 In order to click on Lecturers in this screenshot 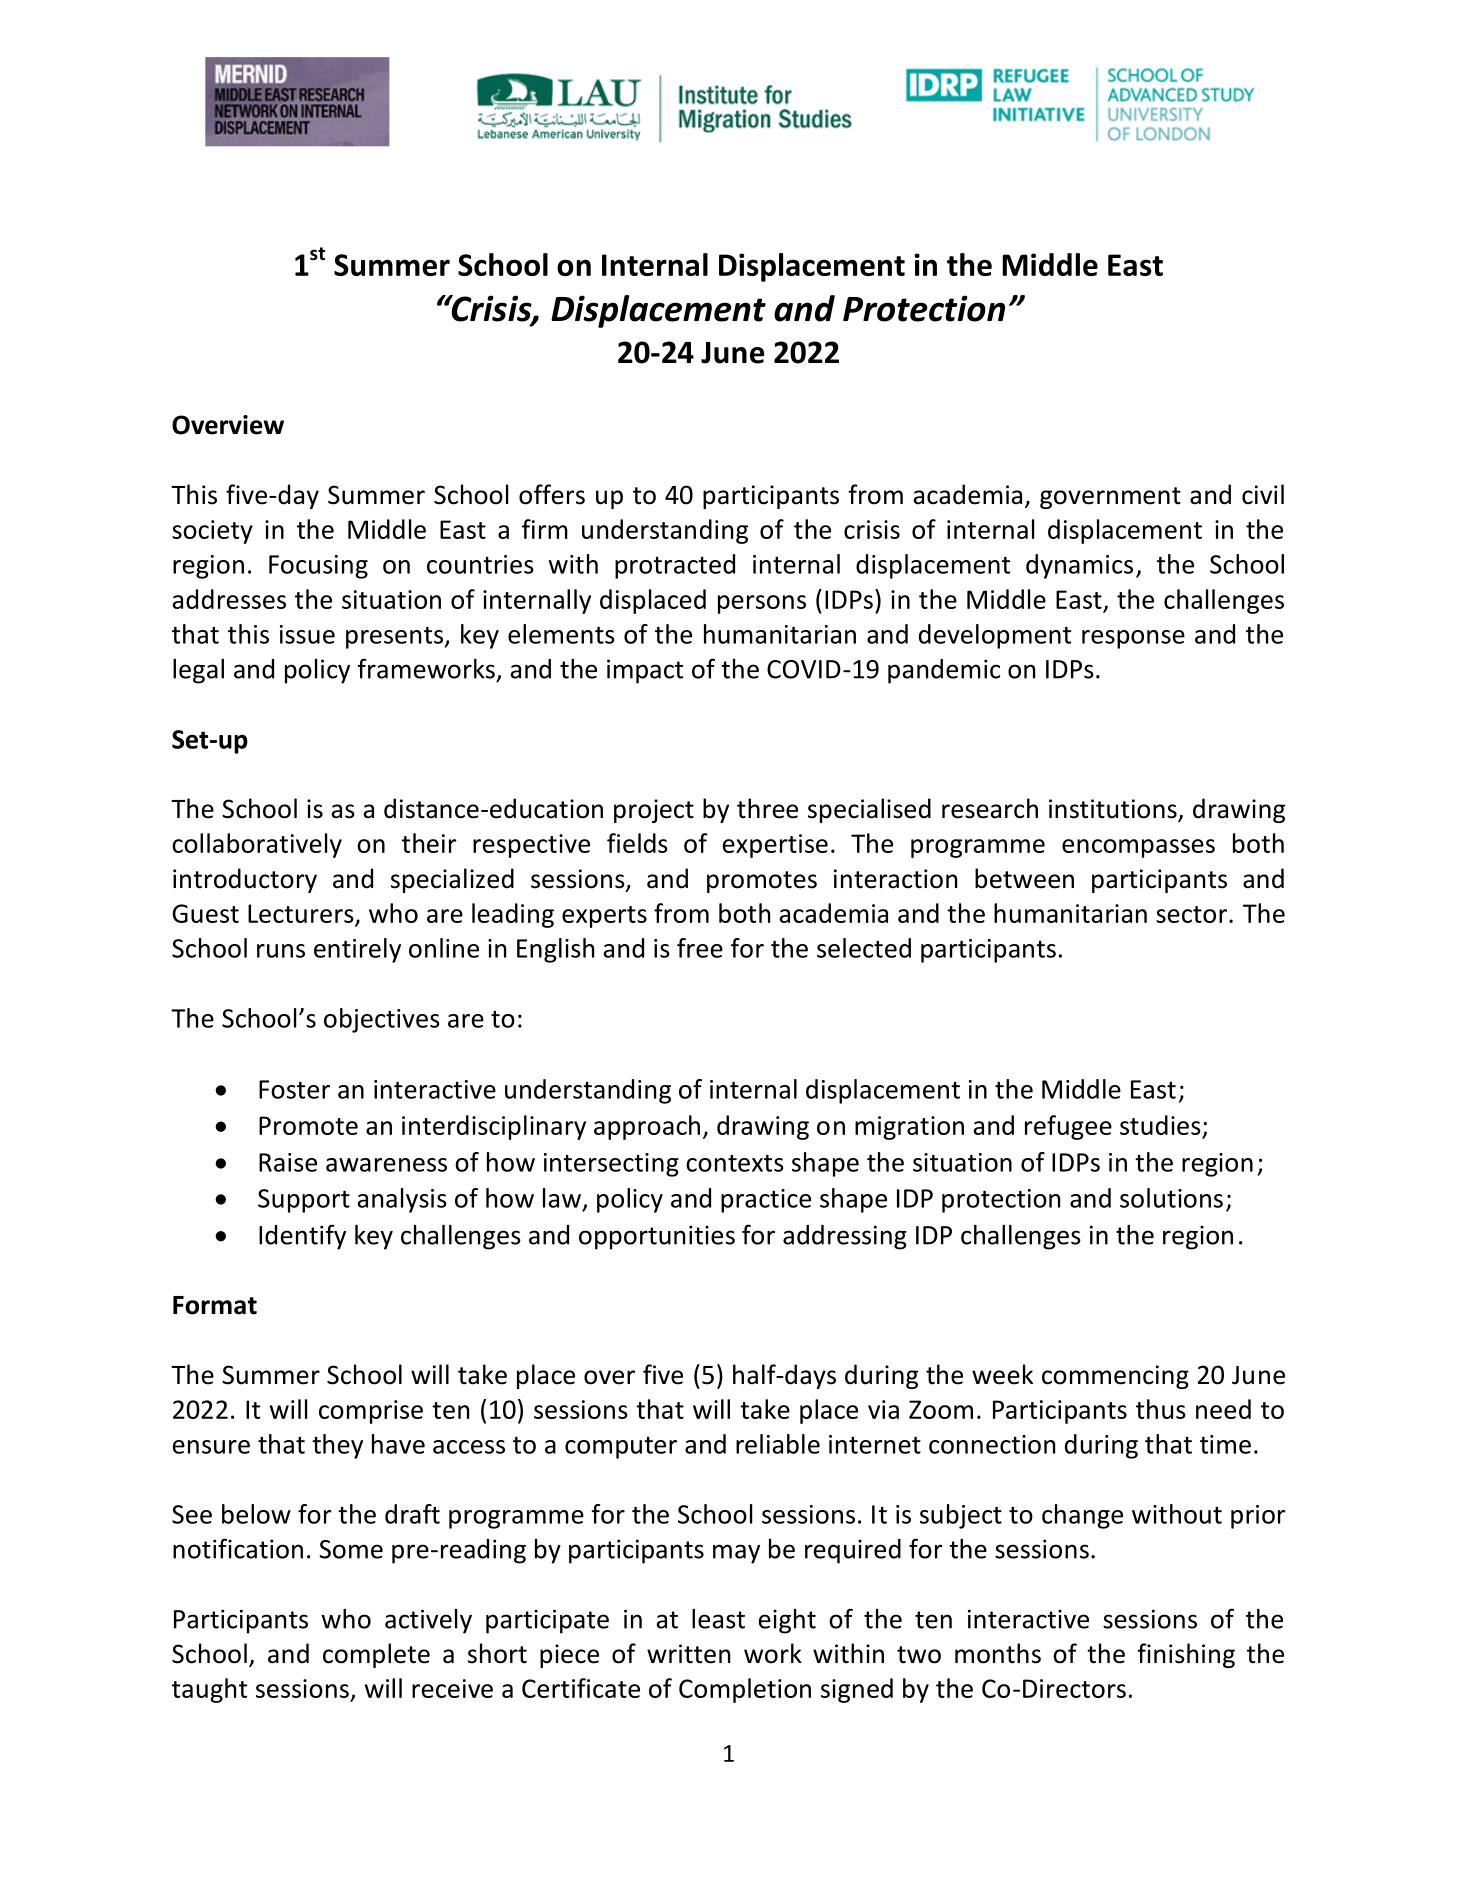, I will do `click(302, 914)`.
